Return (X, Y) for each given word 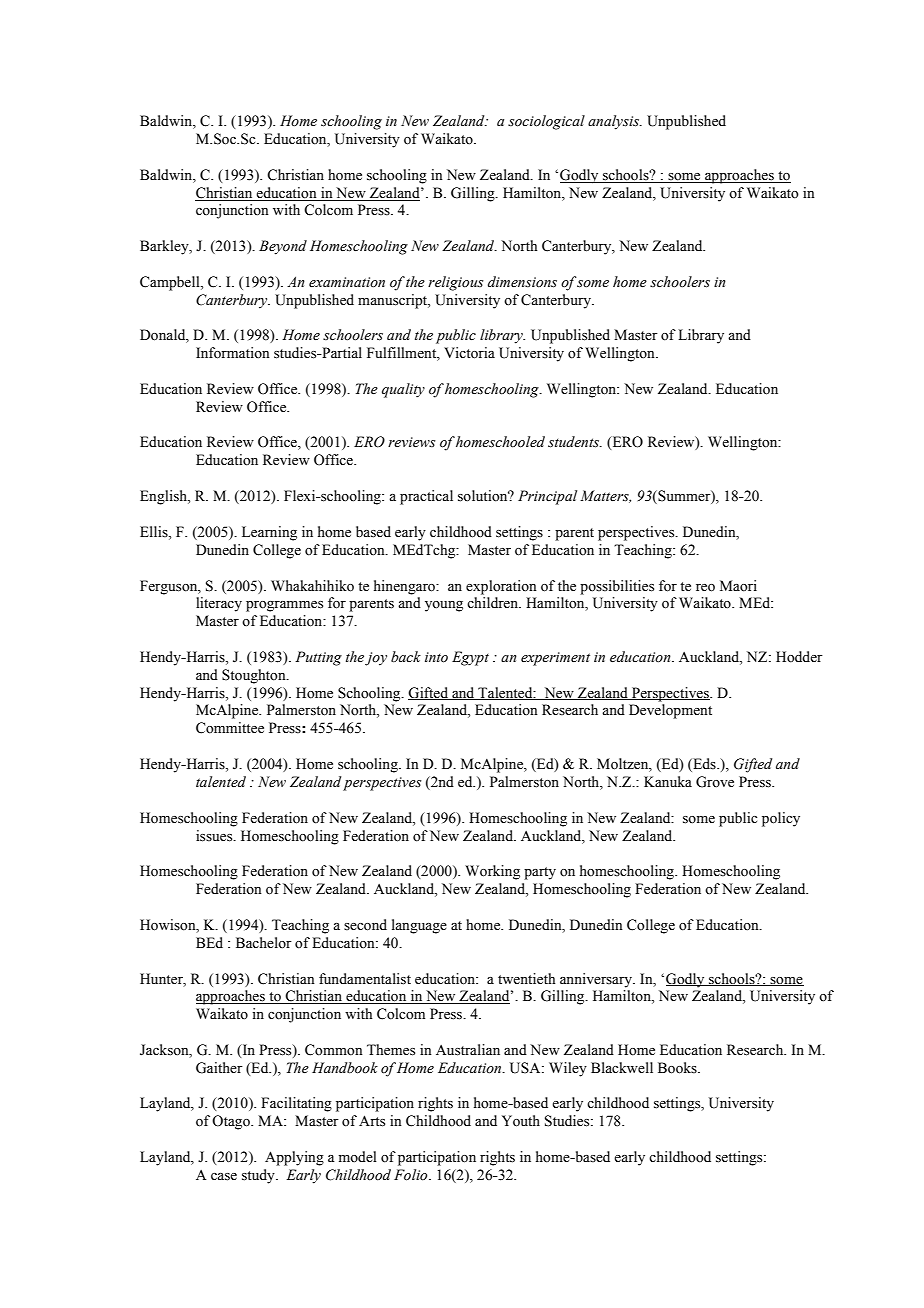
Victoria (469, 353)
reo (705, 588)
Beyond (283, 247)
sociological (546, 122)
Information (233, 353)
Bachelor (264, 943)
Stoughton (255, 676)
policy (781, 819)
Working (492, 872)
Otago (232, 1122)
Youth (521, 1121)
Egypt (470, 658)
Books (678, 1068)
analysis (614, 122)
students (574, 442)
